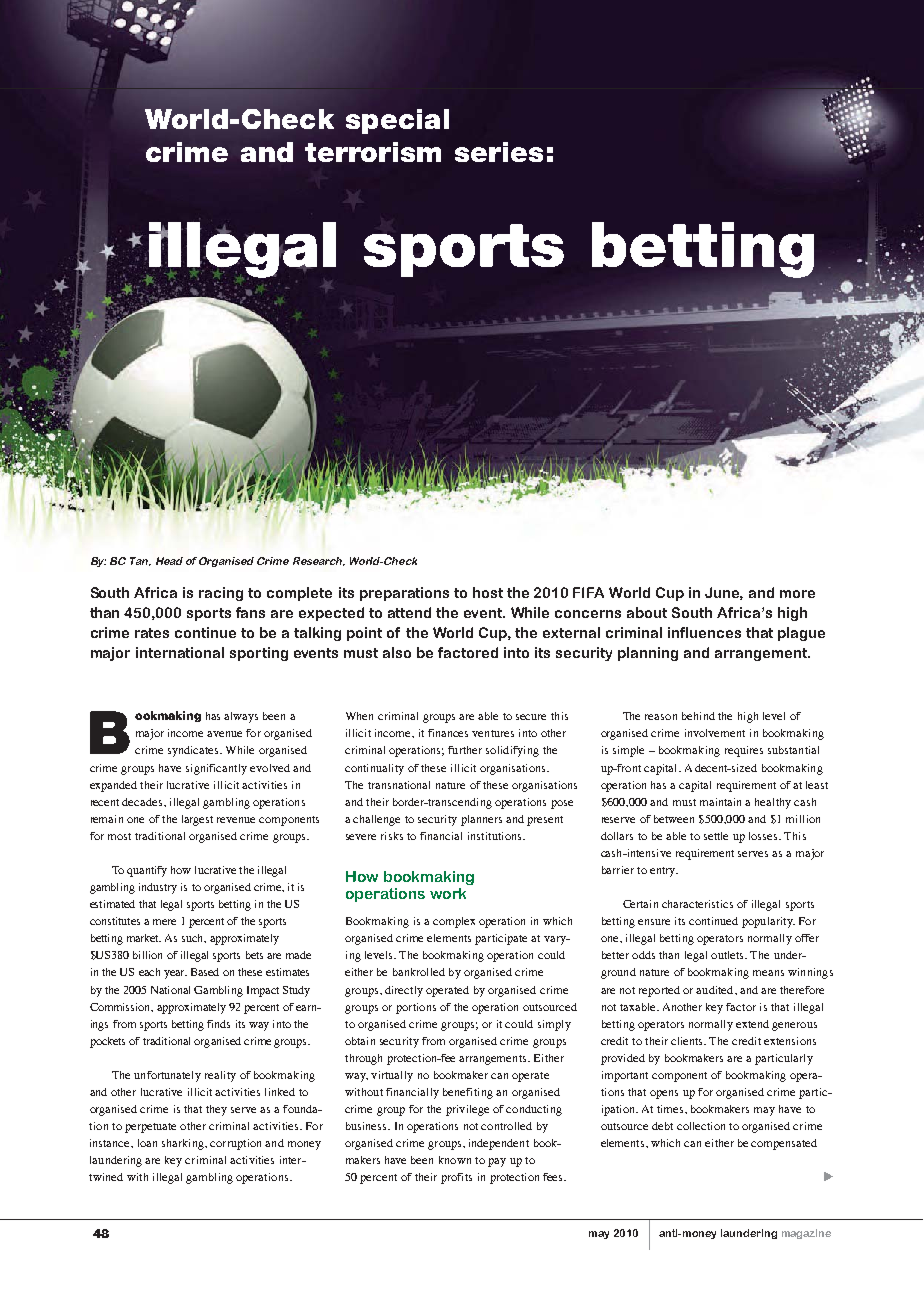 The height and width of the image is (1308, 924). What do you see at coordinates (716, 836) in the image?
I see `settle` at bounding box center [716, 836].
